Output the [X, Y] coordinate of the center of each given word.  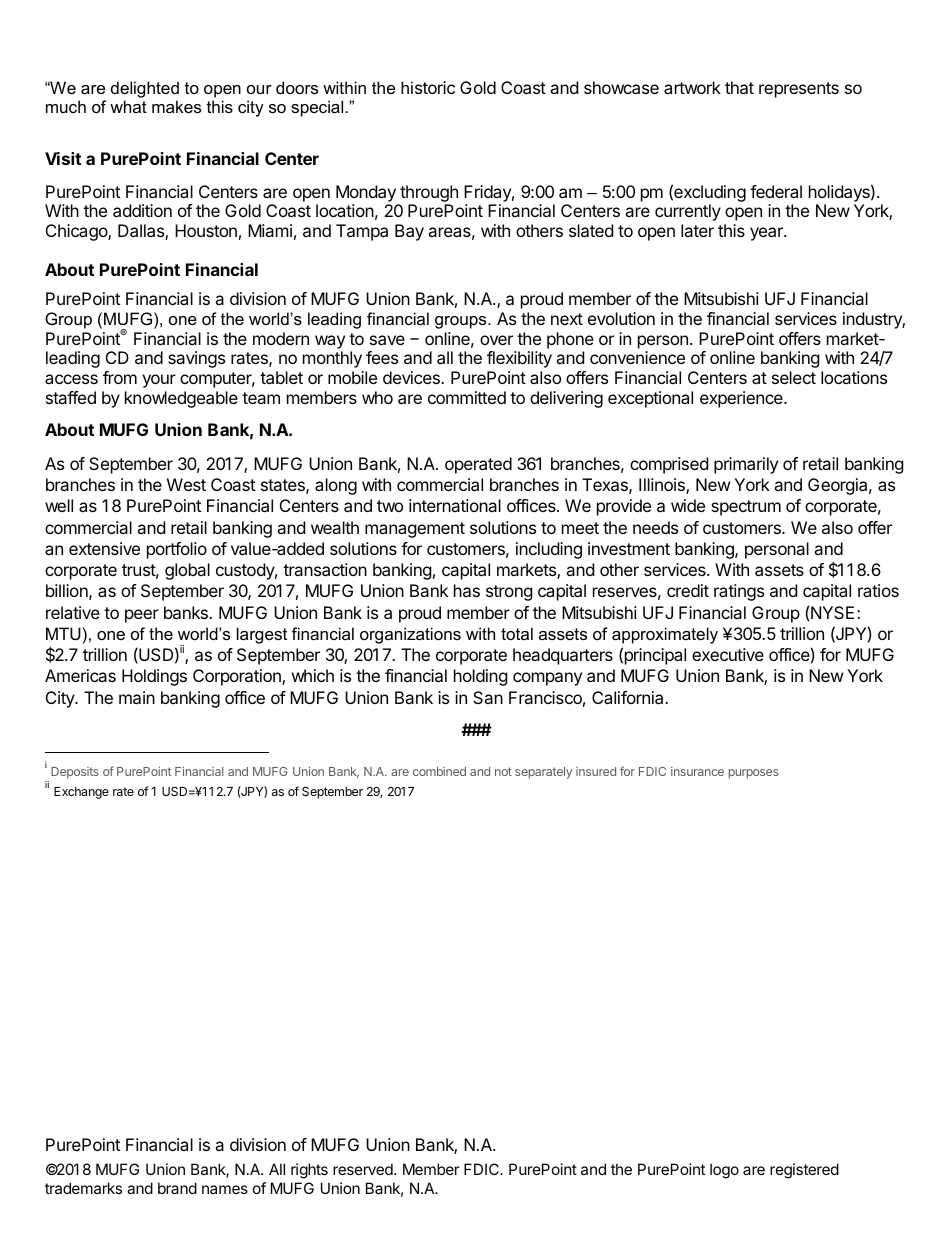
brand [177, 1188]
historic [428, 87]
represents [799, 90]
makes [176, 106]
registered [804, 1171]
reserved [364, 1169]
